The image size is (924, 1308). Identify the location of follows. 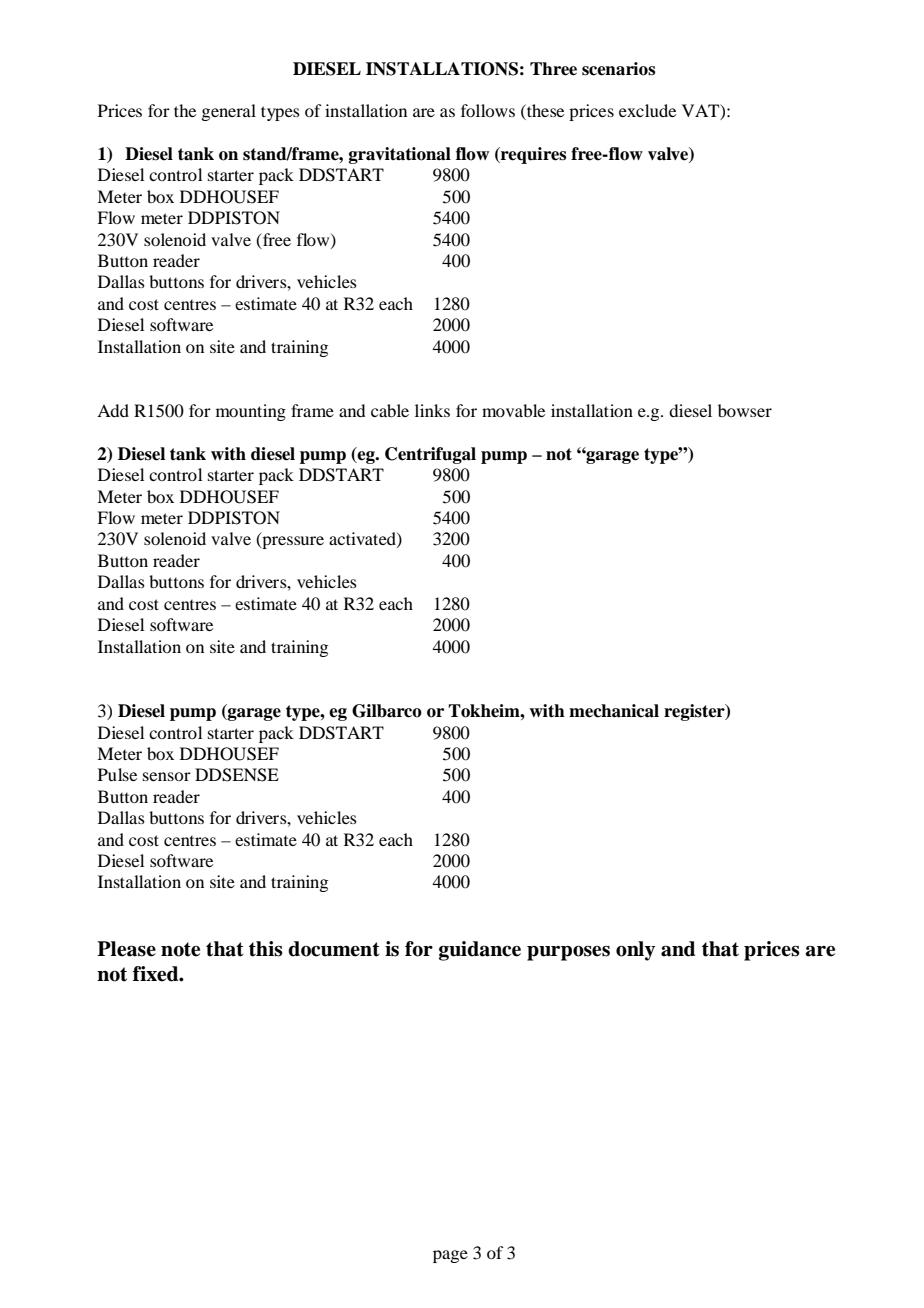
(488, 110).
